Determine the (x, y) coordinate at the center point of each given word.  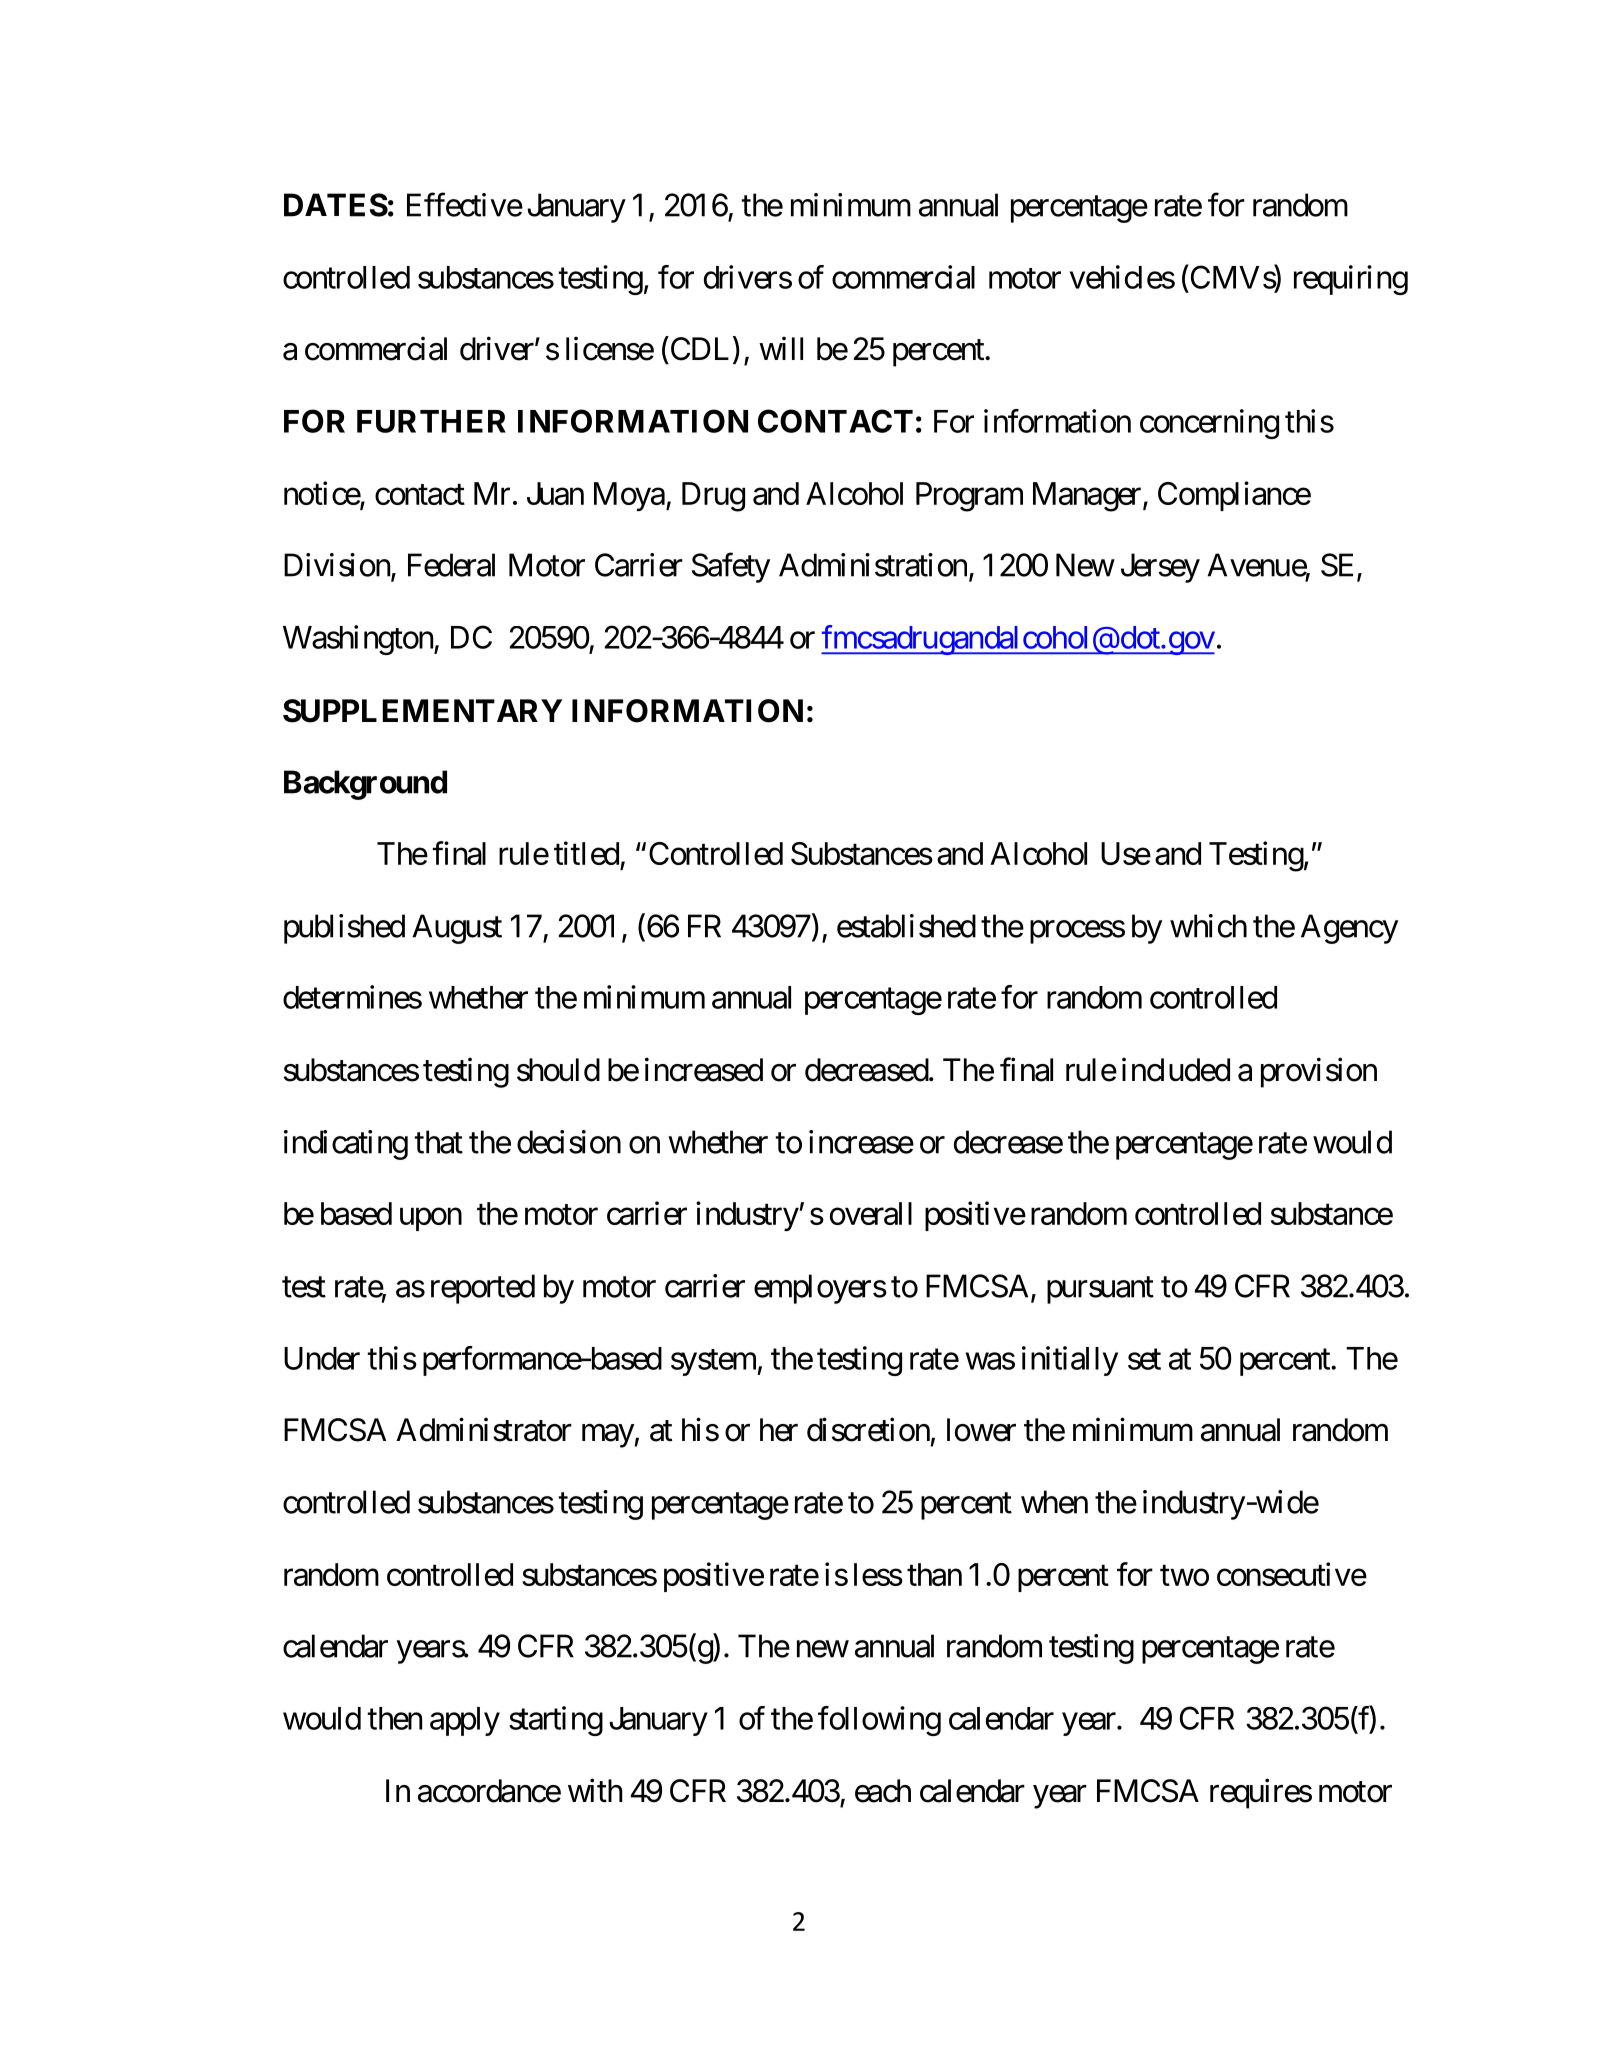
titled (586, 853)
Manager (1087, 497)
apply (465, 1721)
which (1208, 926)
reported (483, 1289)
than (934, 1574)
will (781, 348)
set (1144, 1359)
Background (365, 785)
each (883, 1791)
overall (871, 1213)
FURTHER (431, 421)
